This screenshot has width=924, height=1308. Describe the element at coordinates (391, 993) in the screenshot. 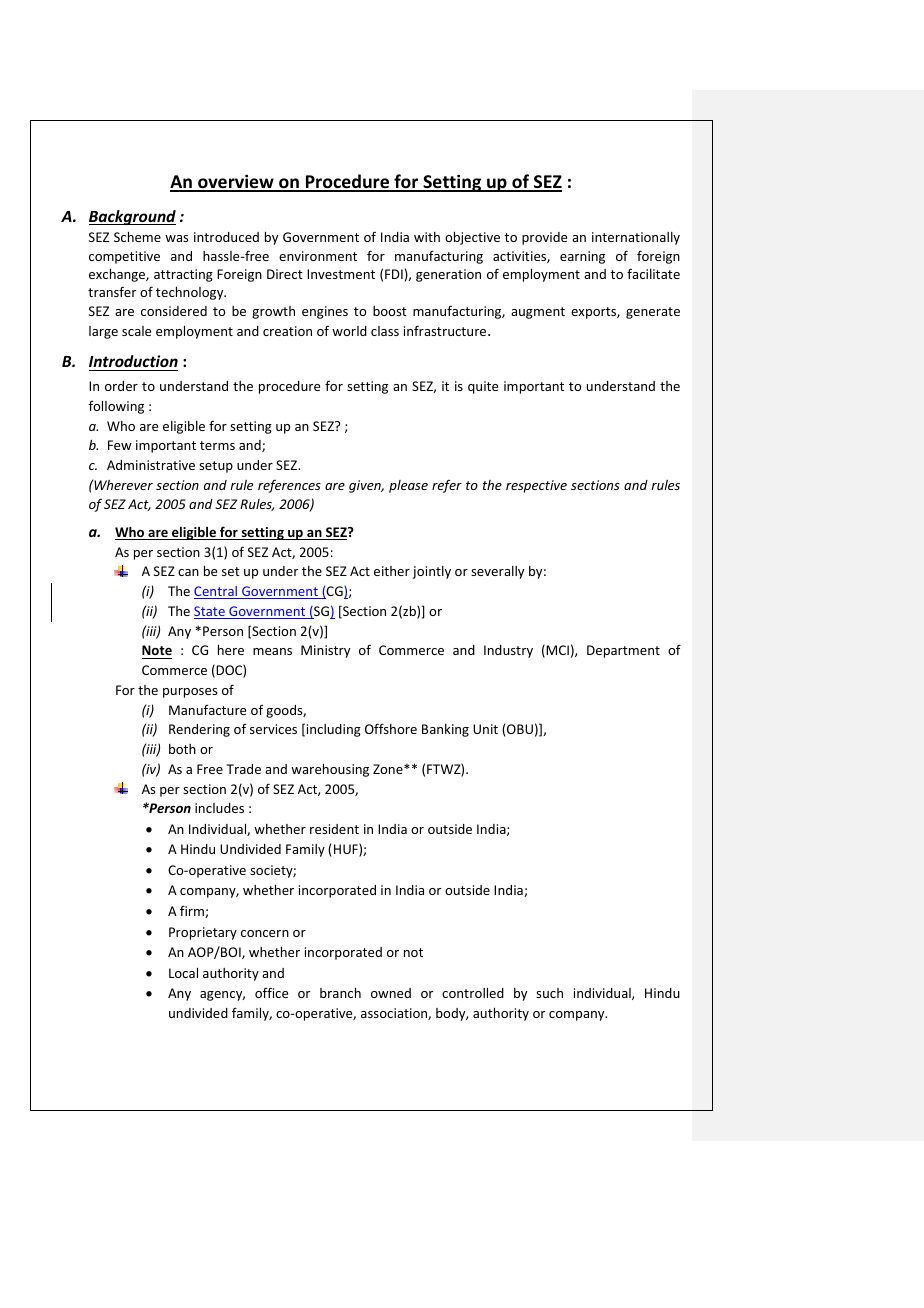

I see `owned` at that location.
